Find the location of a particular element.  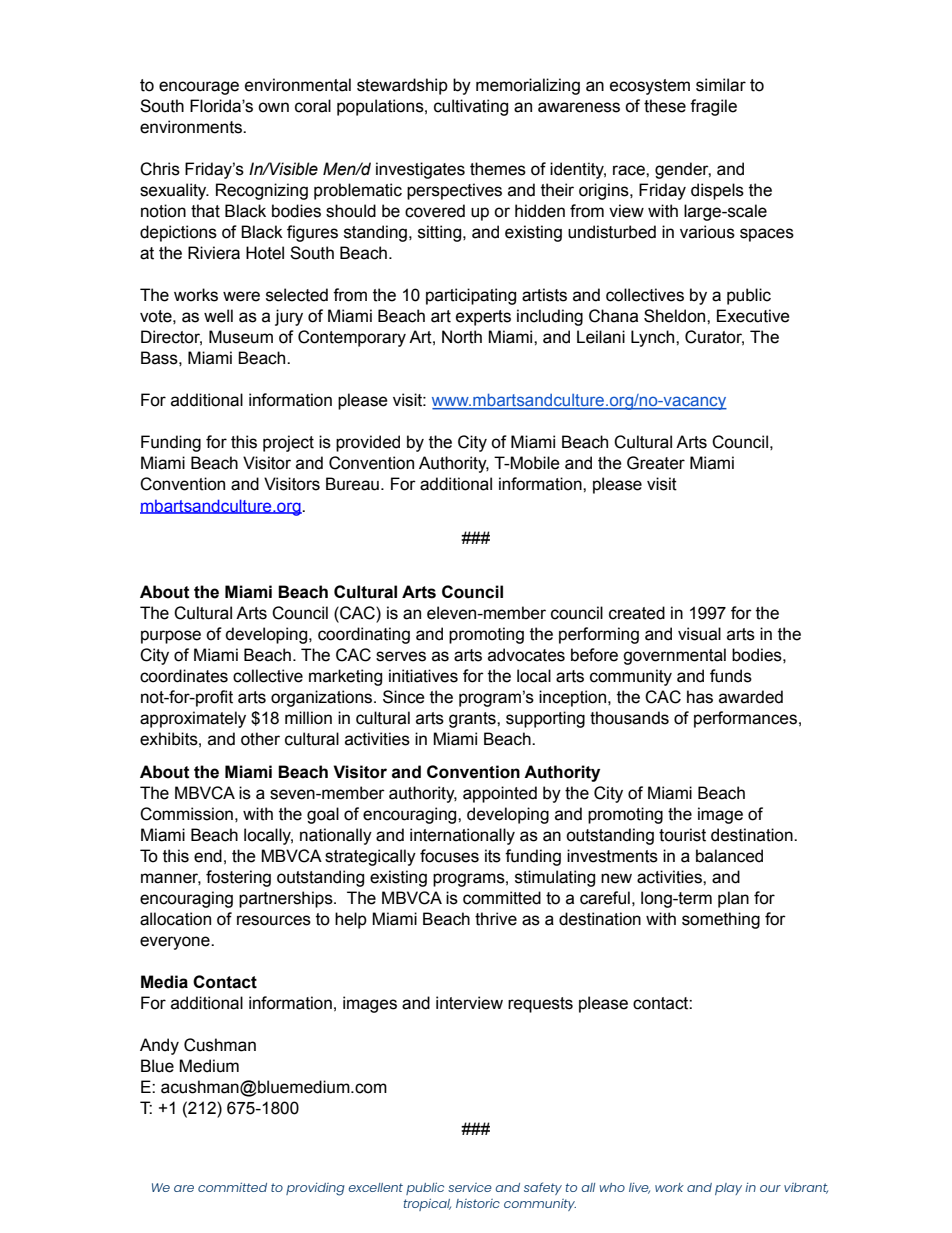

fragile is located at coordinates (713, 107).
